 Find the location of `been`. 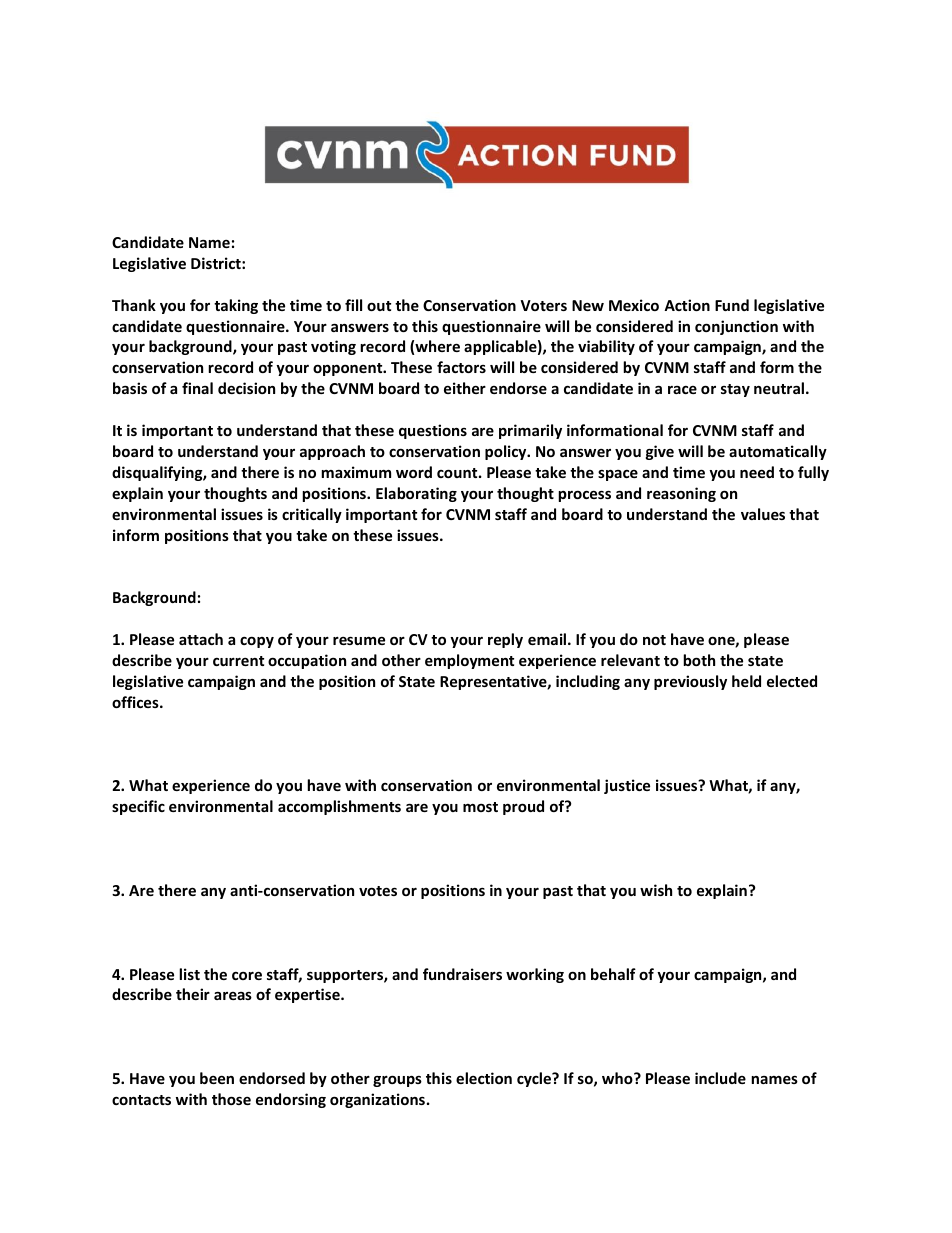

been is located at coordinates (217, 1078).
